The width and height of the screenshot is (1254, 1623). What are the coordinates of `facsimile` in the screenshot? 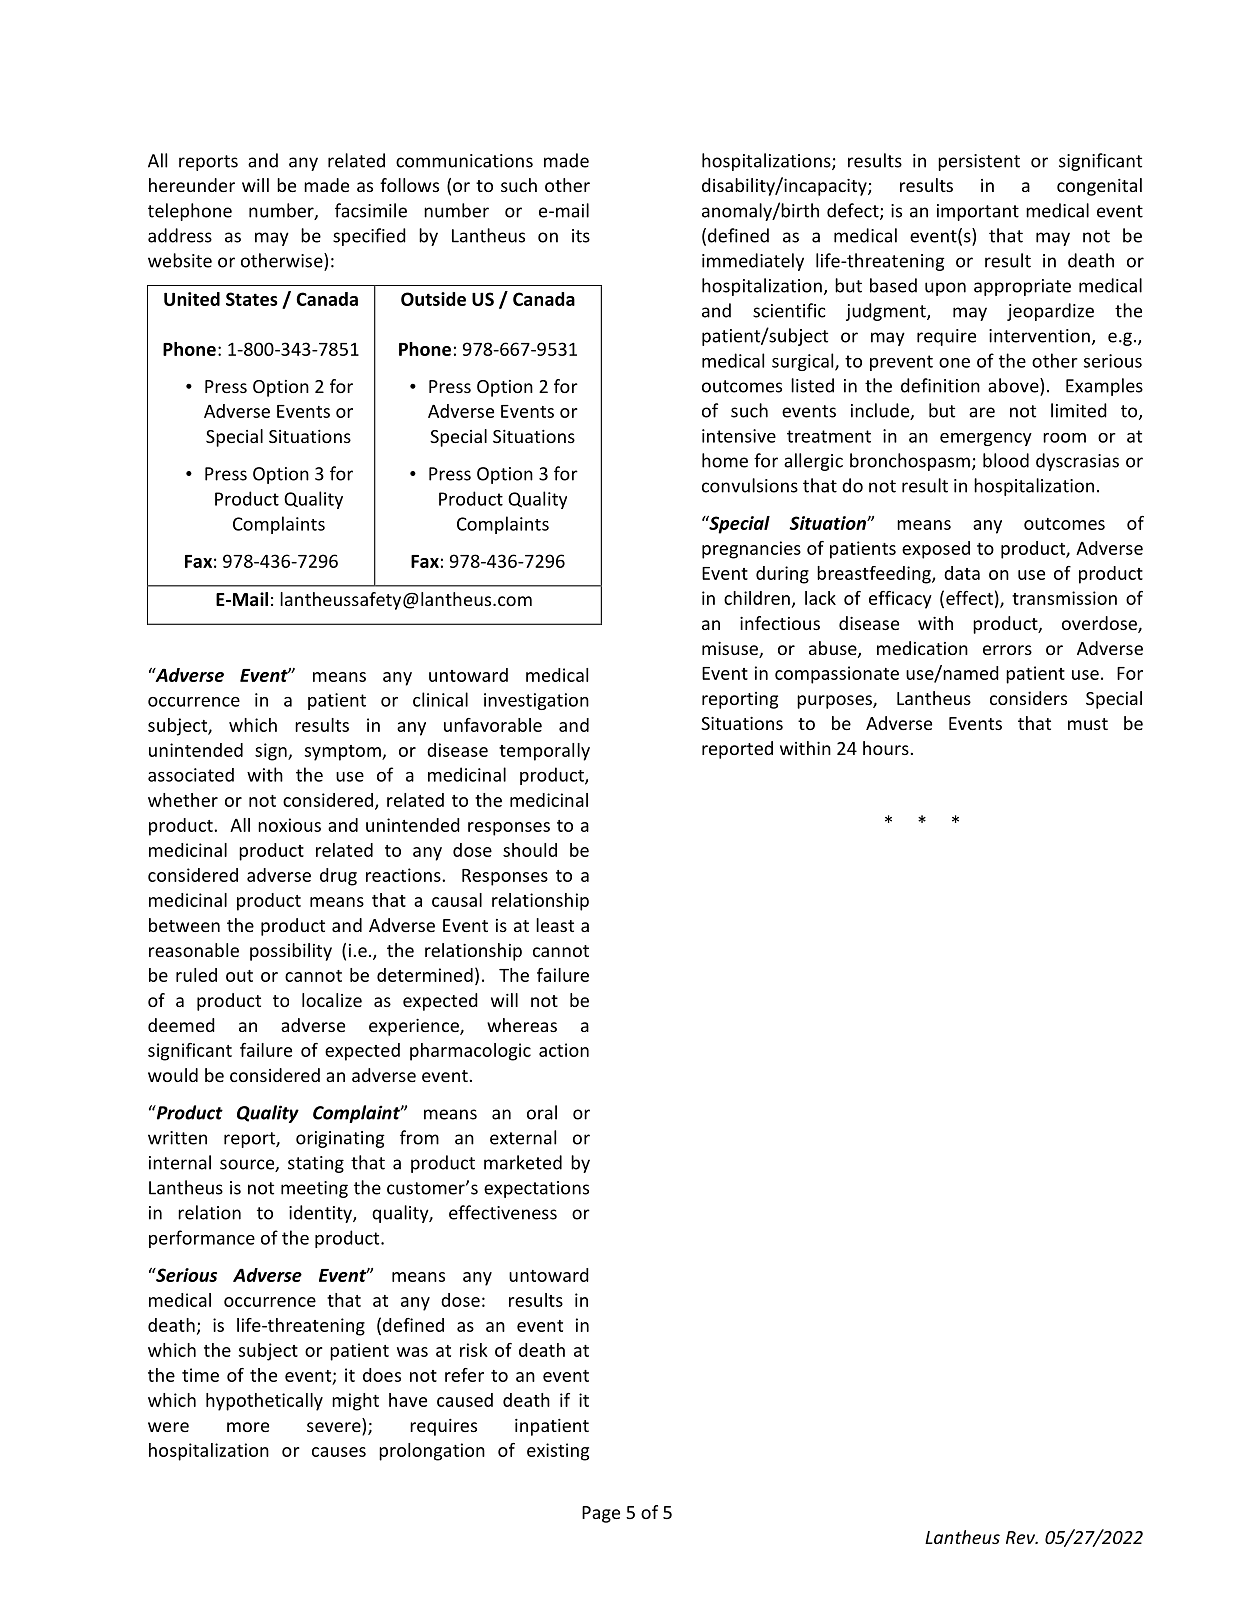 It's located at (371, 210).
